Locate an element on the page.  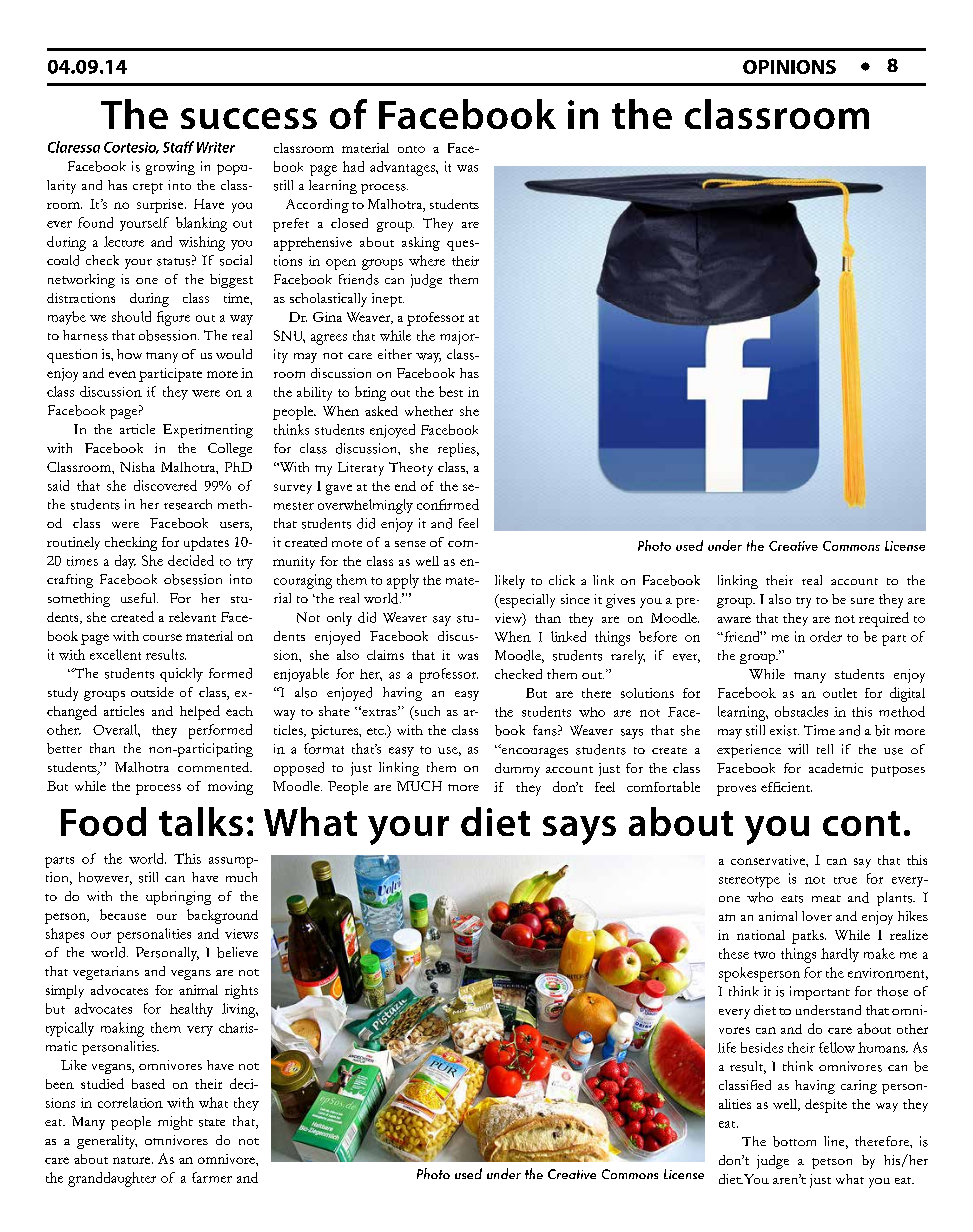
Staff is located at coordinates (178, 147).
